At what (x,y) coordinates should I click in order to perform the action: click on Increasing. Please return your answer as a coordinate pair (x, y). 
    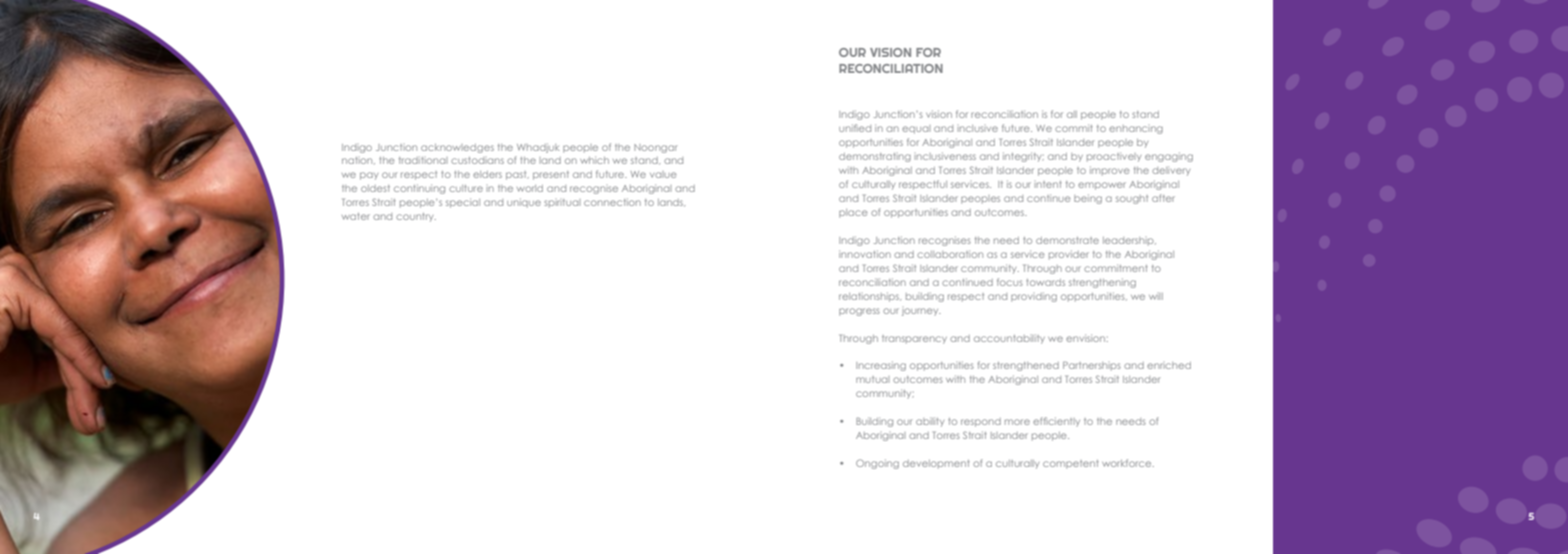
    Looking at the image, I should click on (881, 366).
